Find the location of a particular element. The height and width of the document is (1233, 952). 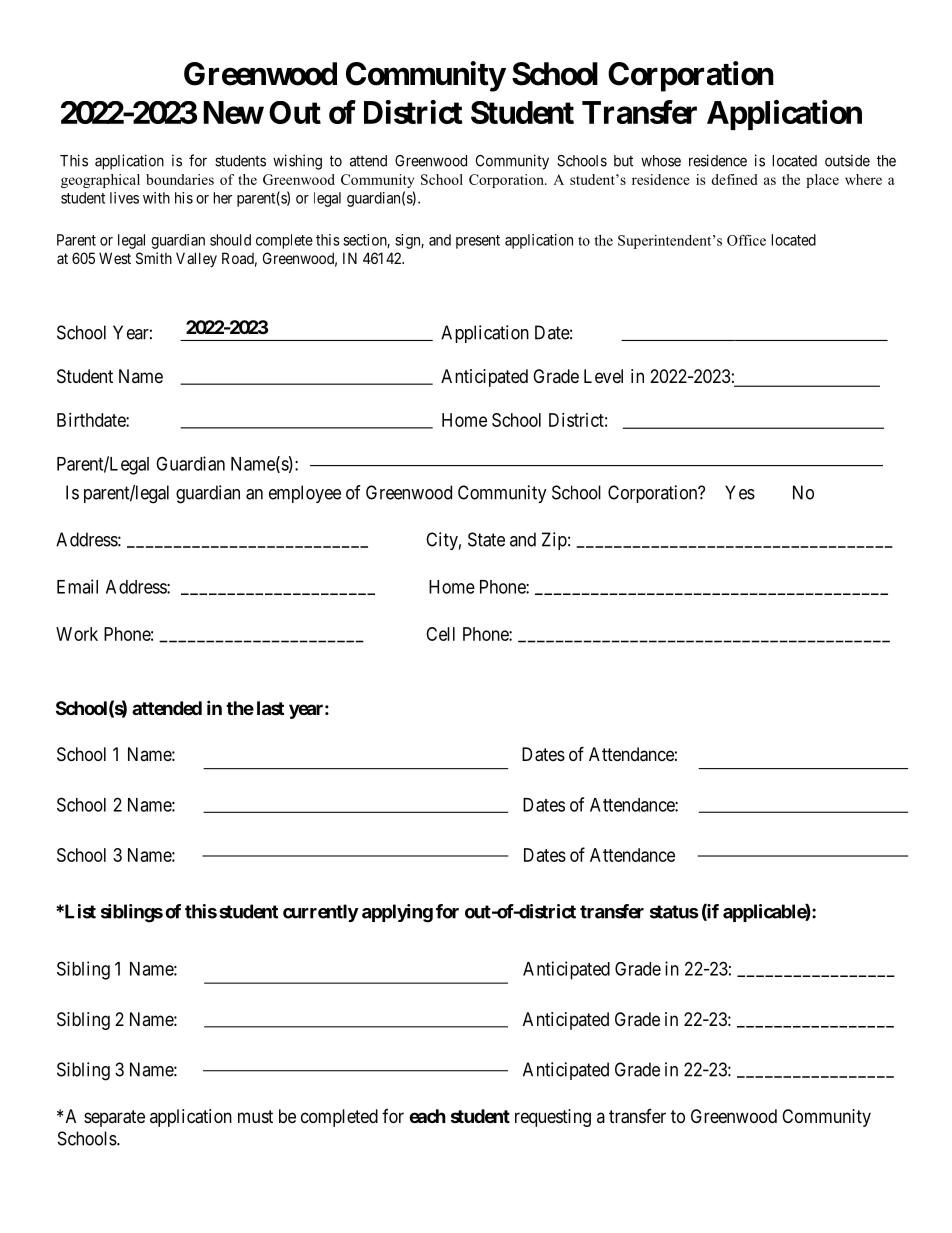

requesting is located at coordinates (553, 1118).
